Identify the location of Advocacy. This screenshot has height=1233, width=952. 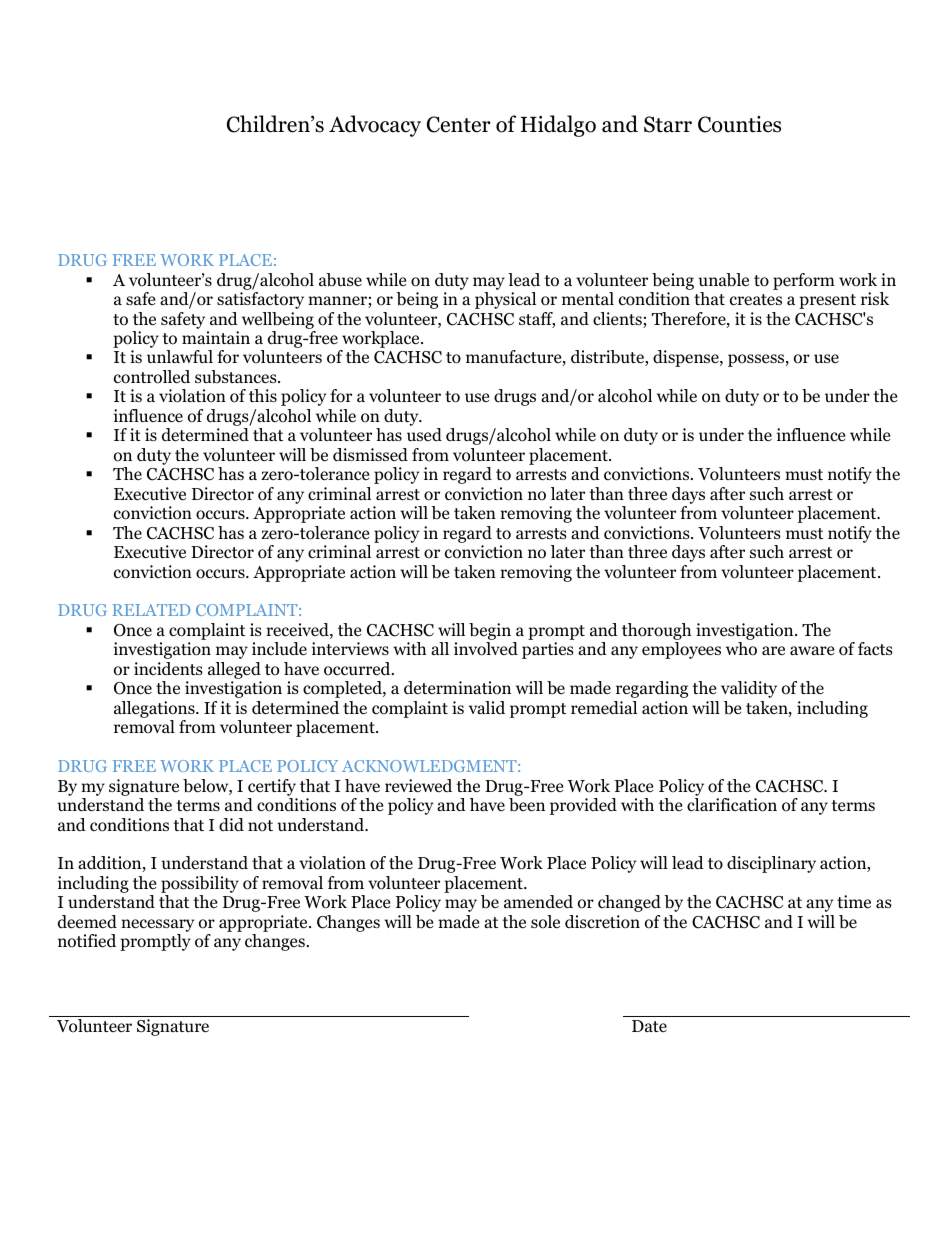
(375, 126).
